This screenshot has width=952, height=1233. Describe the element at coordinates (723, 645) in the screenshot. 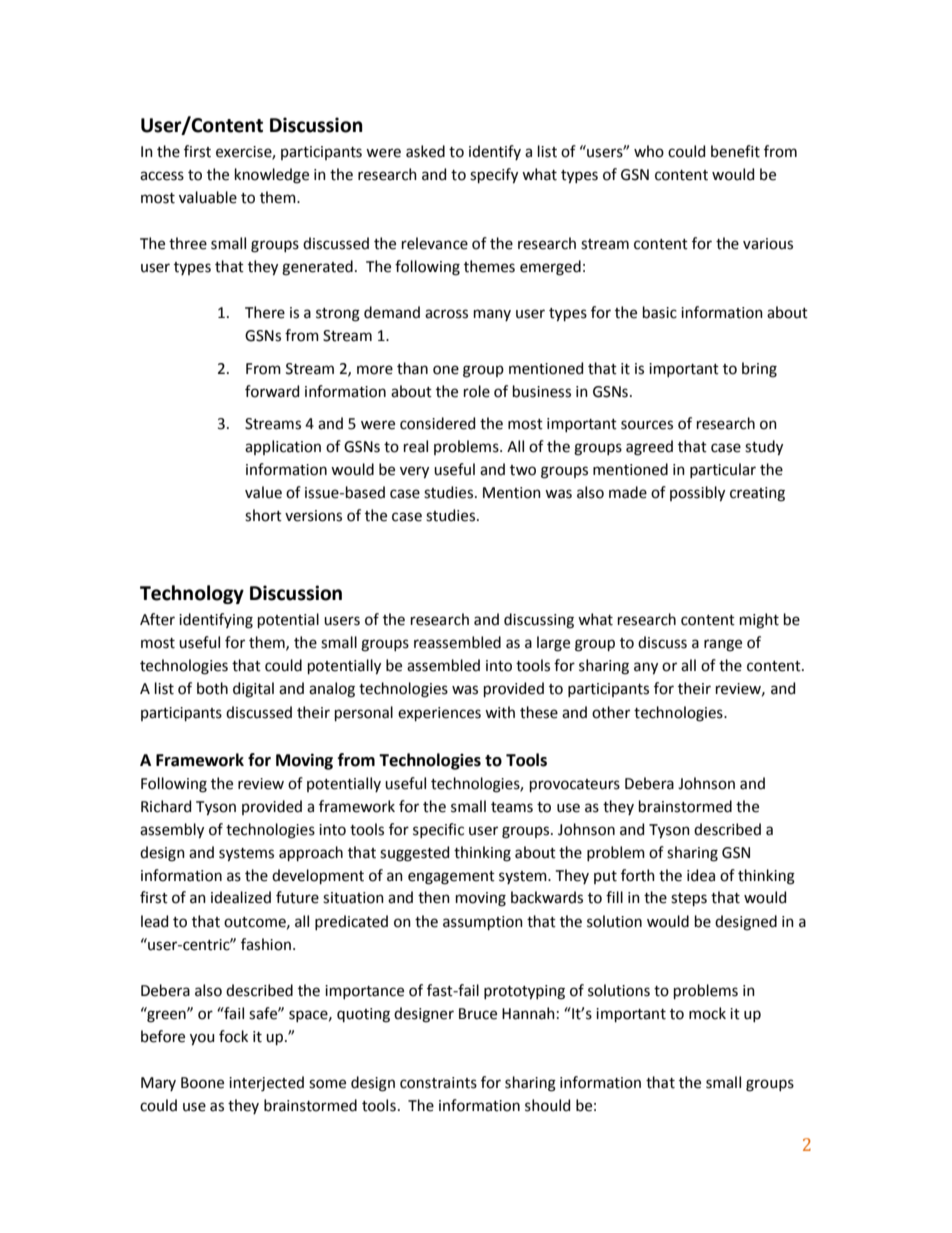

I see `range` at that location.
